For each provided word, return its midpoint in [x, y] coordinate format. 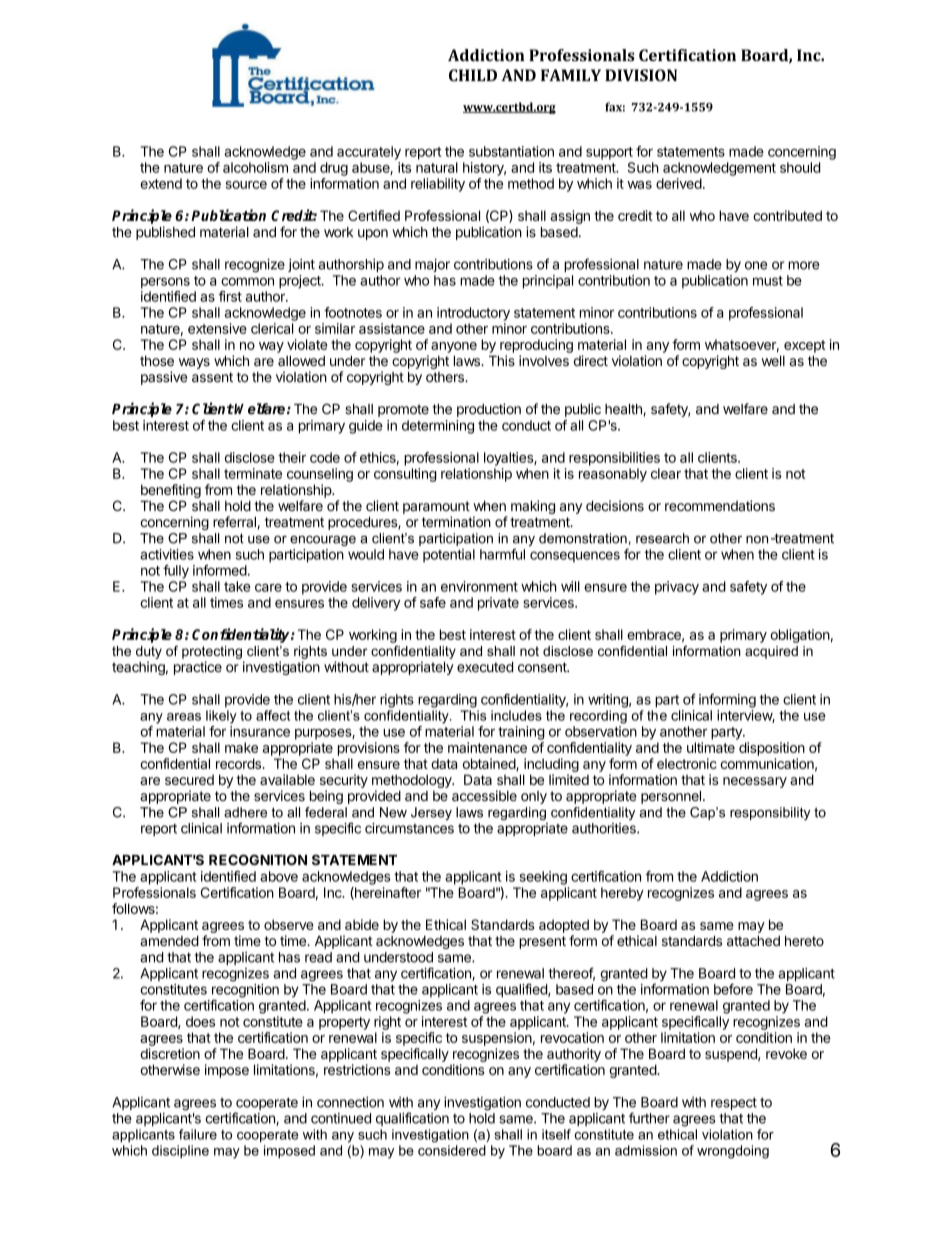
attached [753, 940]
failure [198, 1134]
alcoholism [255, 167]
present [542, 942]
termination [456, 522]
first [230, 296]
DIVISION [641, 75]
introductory [473, 314]
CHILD [473, 75]
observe [289, 924]
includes [516, 715]
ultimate [711, 747]
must [768, 281]
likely [221, 717]
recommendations [720, 505]
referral [234, 522]
